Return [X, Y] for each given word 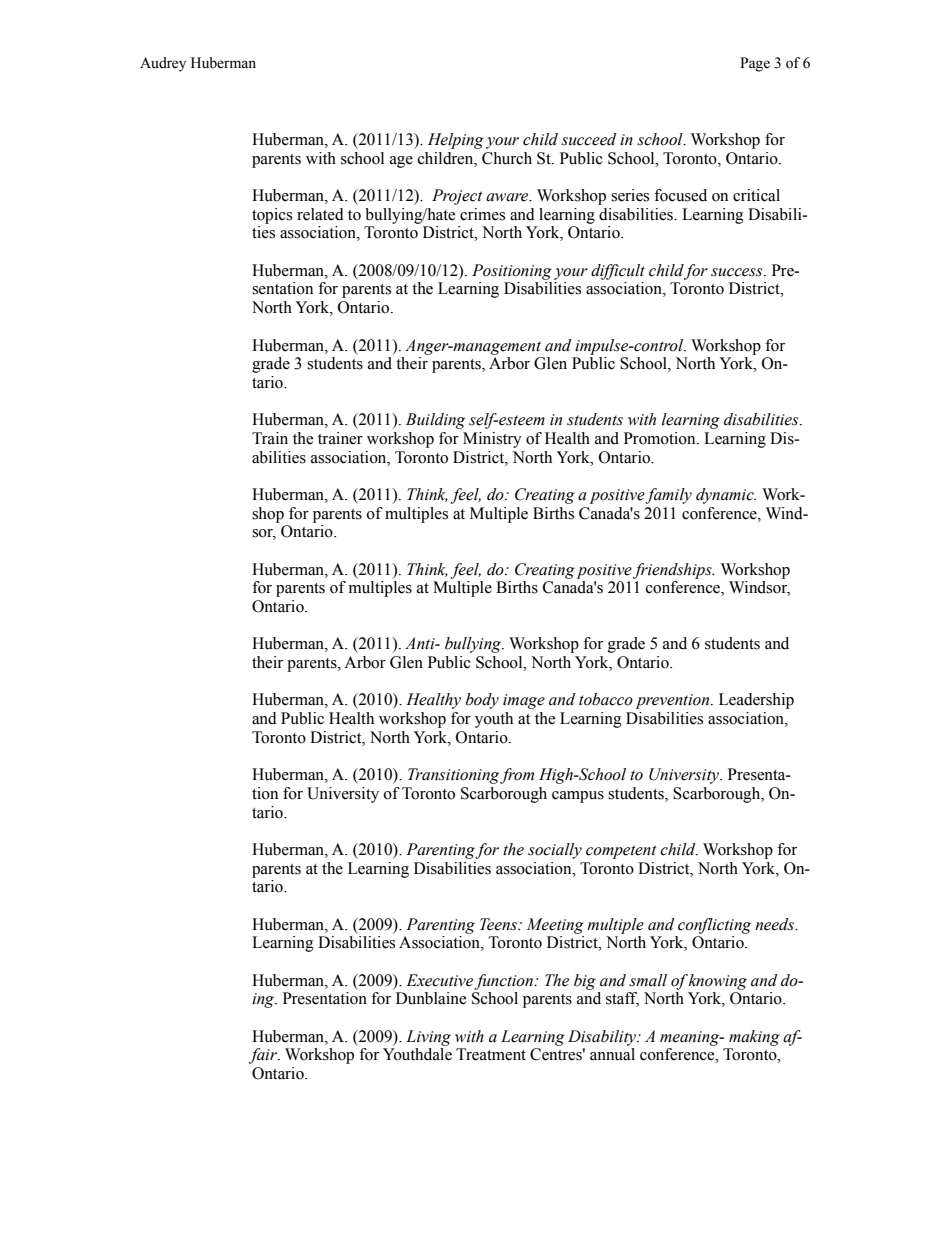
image [524, 701]
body [482, 701]
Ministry [492, 440]
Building [435, 421]
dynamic [726, 496]
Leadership [756, 701]
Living [428, 1038]
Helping [456, 141]
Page [755, 64]
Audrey [163, 64]
